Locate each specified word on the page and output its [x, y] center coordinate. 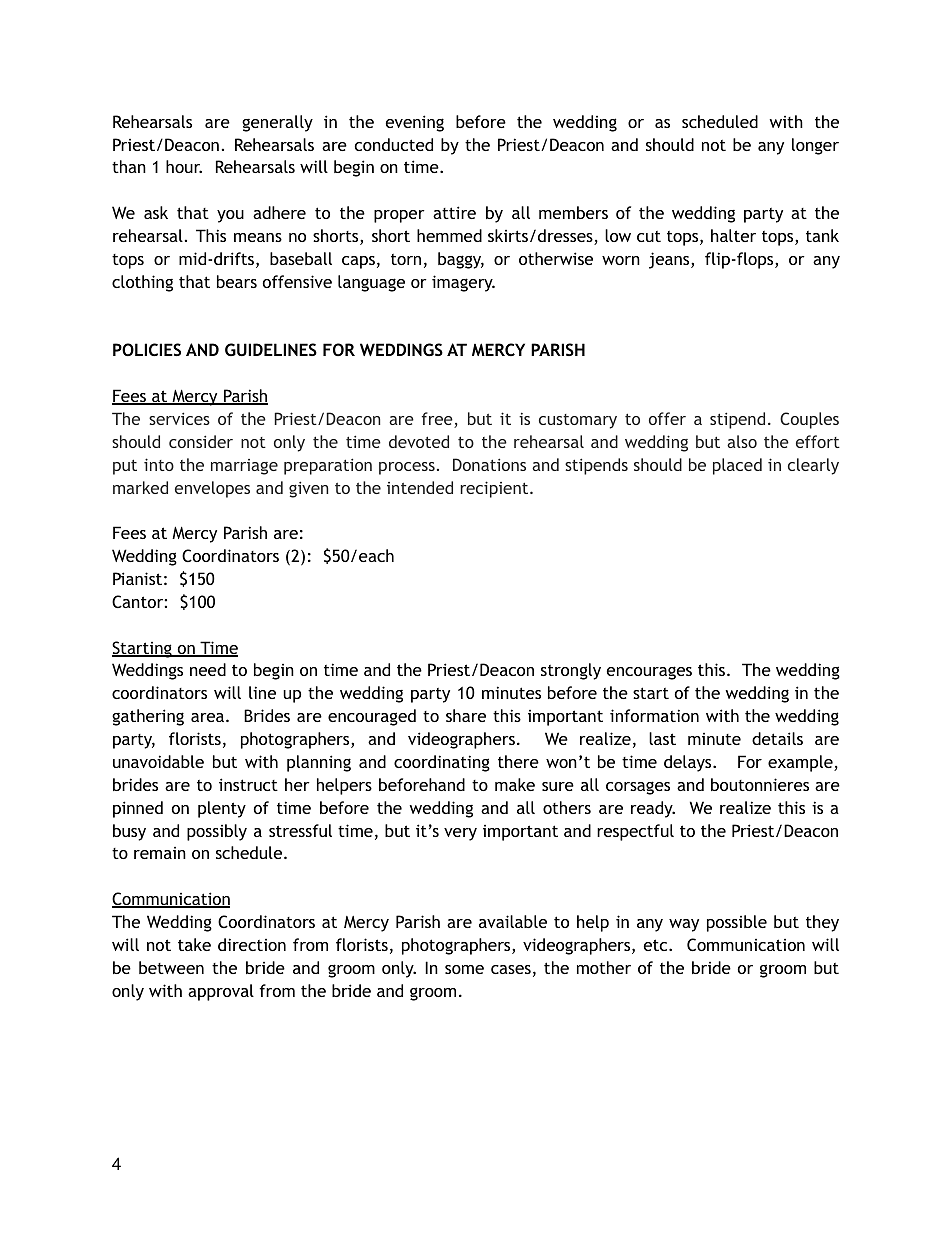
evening [415, 123]
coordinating [442, 763]
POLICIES [147, 349]
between [171, 967]
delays [689, 763]
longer [815, 146]
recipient [496, 489]
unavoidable [158, 761]
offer [667, 418]
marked [140, 487]
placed [737, 466]
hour [184, 166]
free [438, 420]
